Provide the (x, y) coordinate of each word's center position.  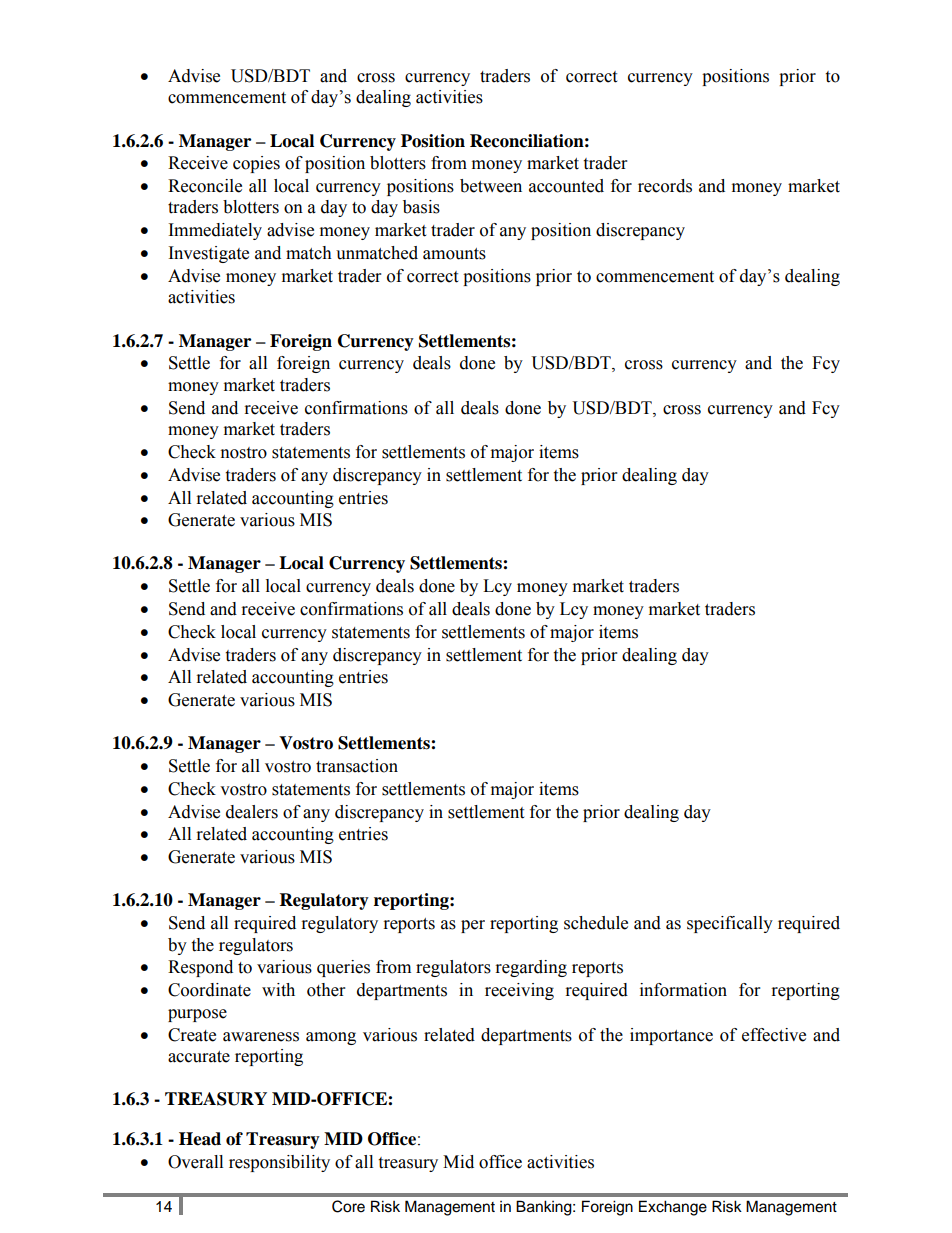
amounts (454, 254)
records (665, 186)
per (473, 926)
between (491, 186)
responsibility (279, 1163)
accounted (566, 186)
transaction (357, 766)
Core (348, 1206)
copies (256, 164)
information (683, 990)
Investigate (209, 254)
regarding (531, 968)
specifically (730, 924)
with (278, 990)
